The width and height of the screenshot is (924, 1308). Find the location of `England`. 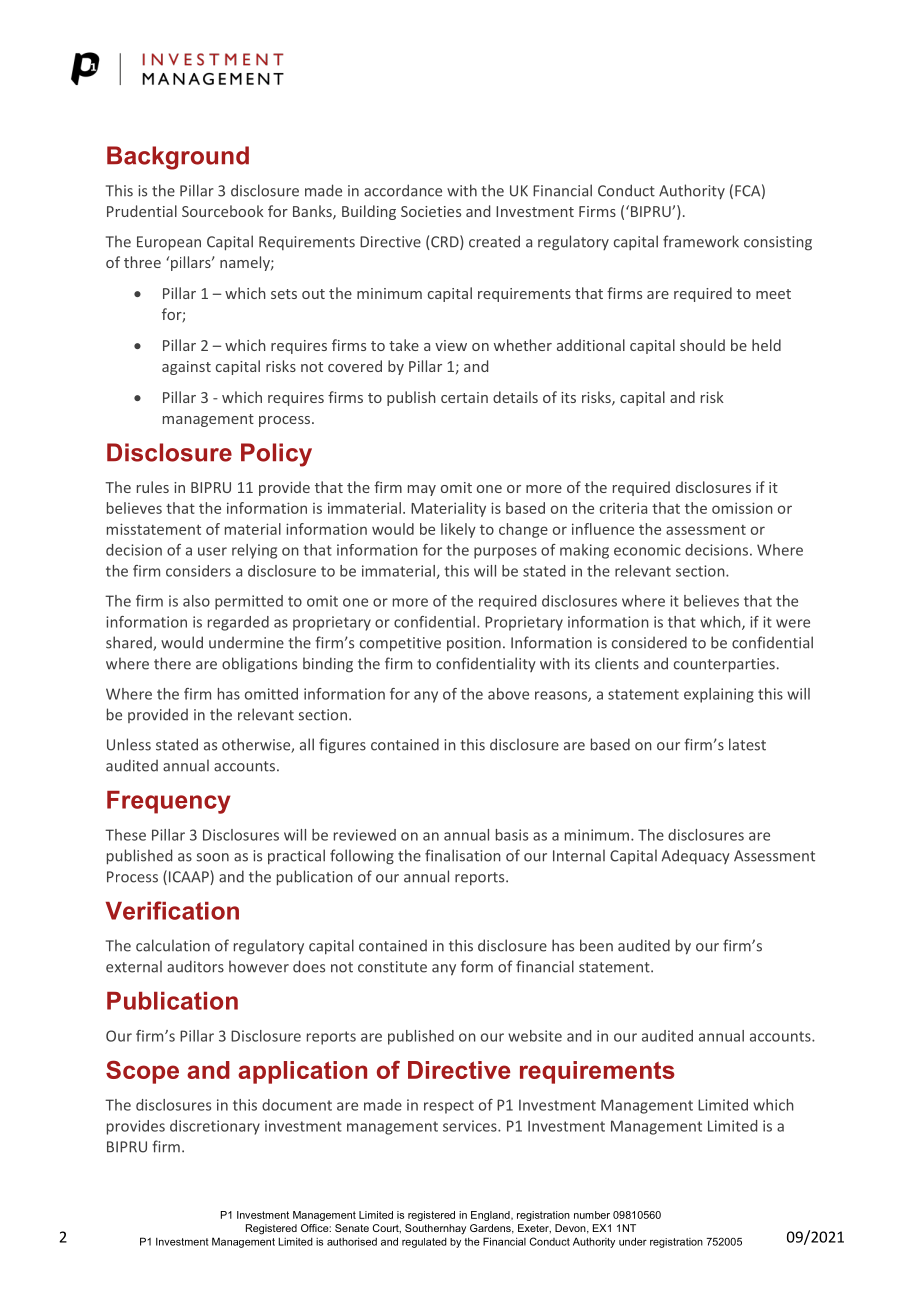

England is located at coordinates (491, 1216).
